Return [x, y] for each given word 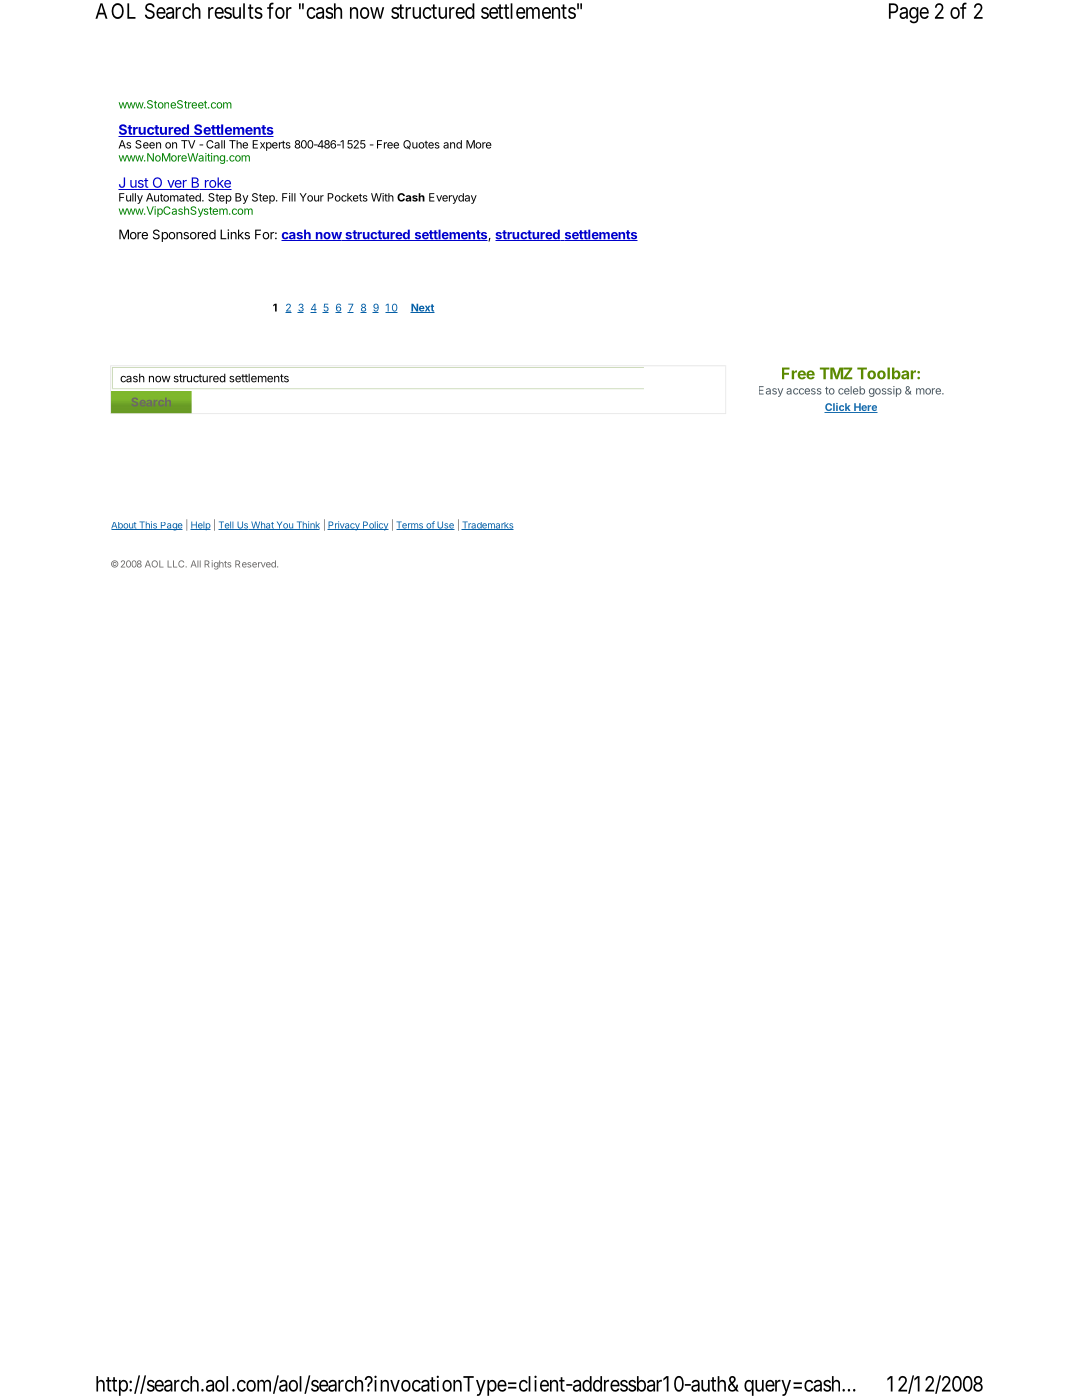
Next [422, 308]
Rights [217, 565]
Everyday [453, 198]
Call [215, 144]
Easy [771, 391]
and [452, 144]
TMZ [836, 373]
